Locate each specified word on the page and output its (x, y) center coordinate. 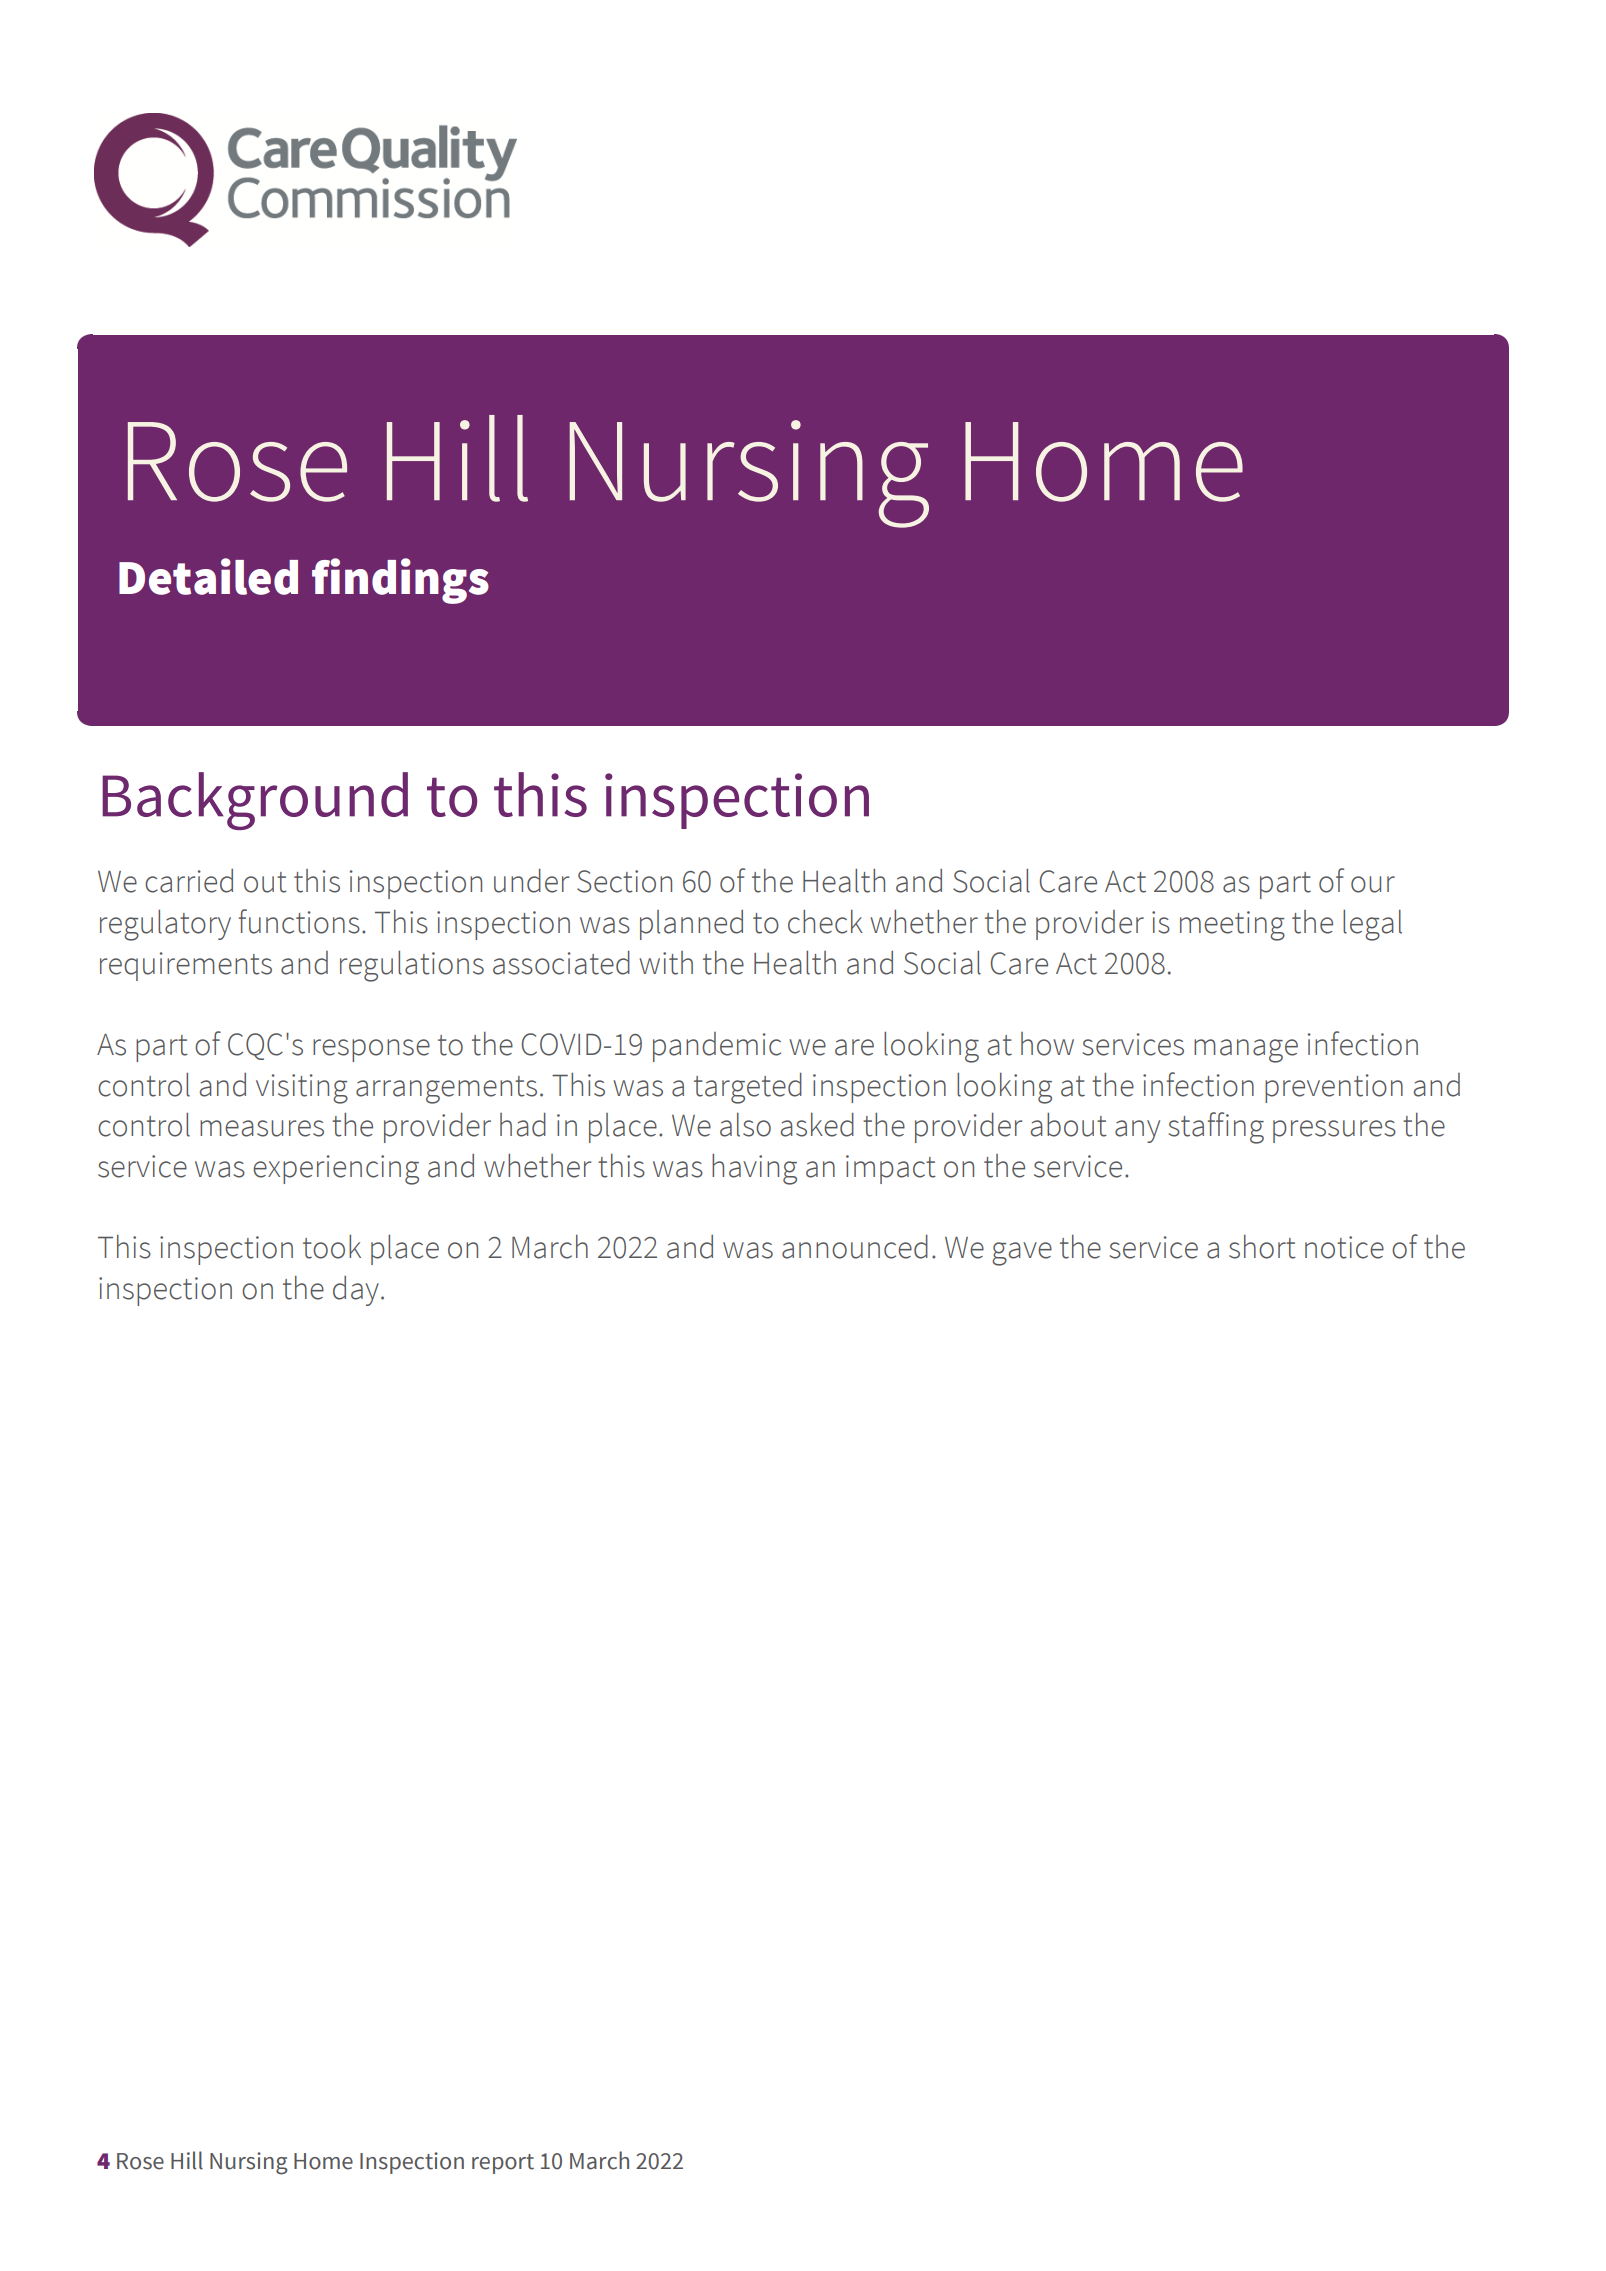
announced (855, 1247)
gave (1022, 1254)
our (1373, 884)
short (1262, 1247)
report (503, 2164)
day (356, 1291)
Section (624, 881)
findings (400, 581)
